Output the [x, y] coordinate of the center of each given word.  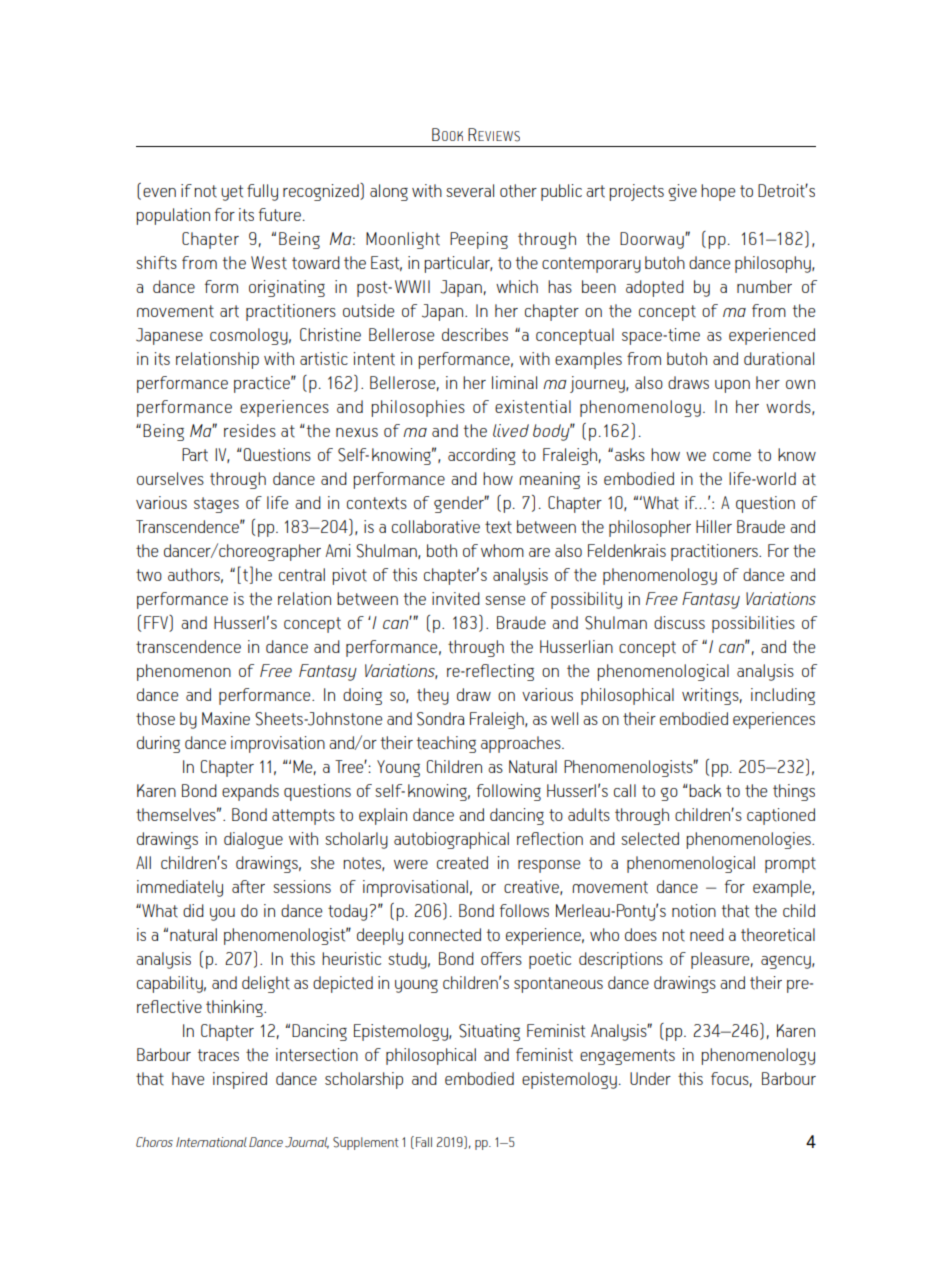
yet [232, 193]
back [704, 790]
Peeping [479, 240]
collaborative [436, 527]
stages [216, 505]
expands [250, 792]
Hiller [714, 526]
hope [718, 192]
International [211, 1142]
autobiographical [451, 840]
